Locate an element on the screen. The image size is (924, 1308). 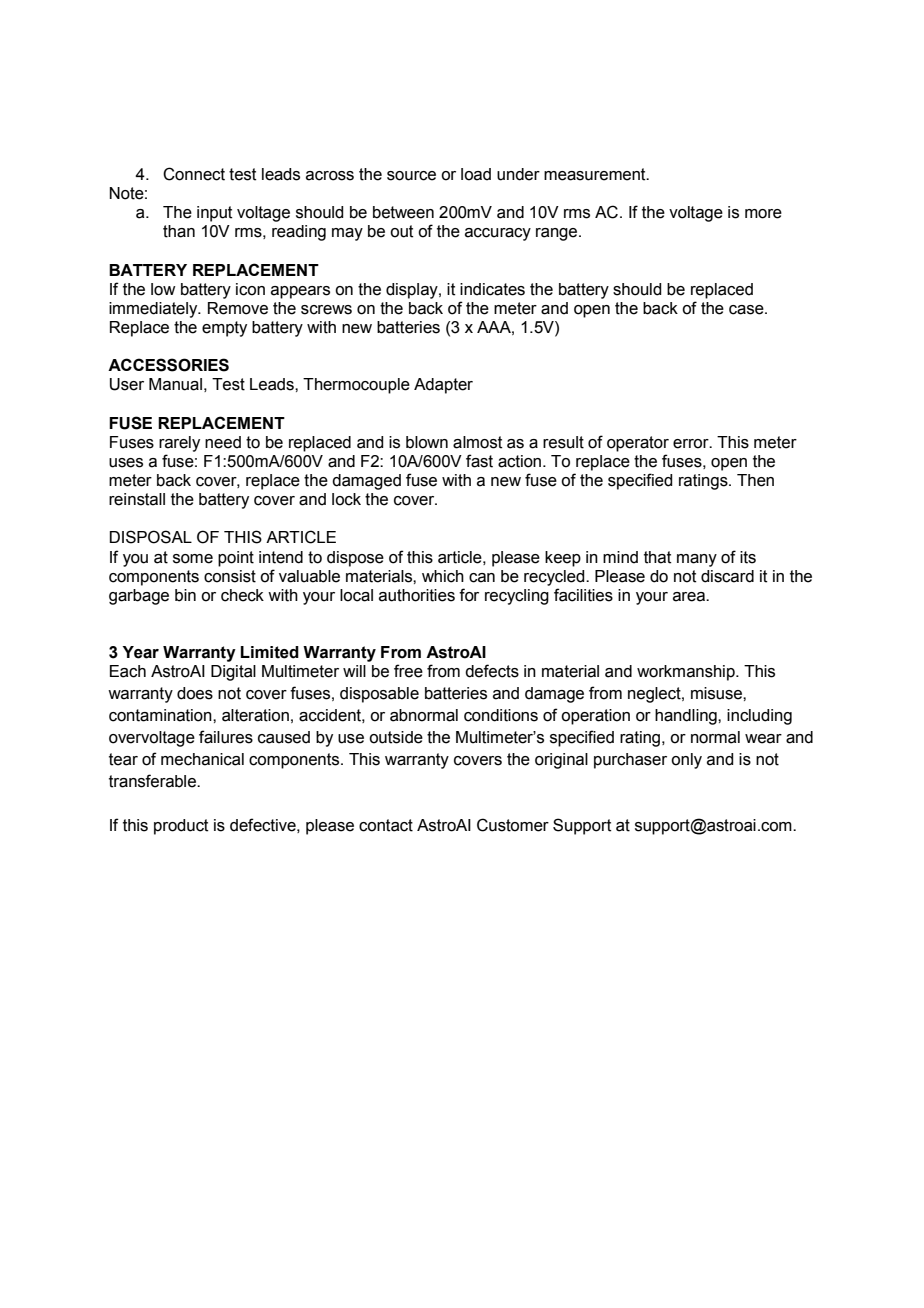
product is located at coordinates (181, 827).
